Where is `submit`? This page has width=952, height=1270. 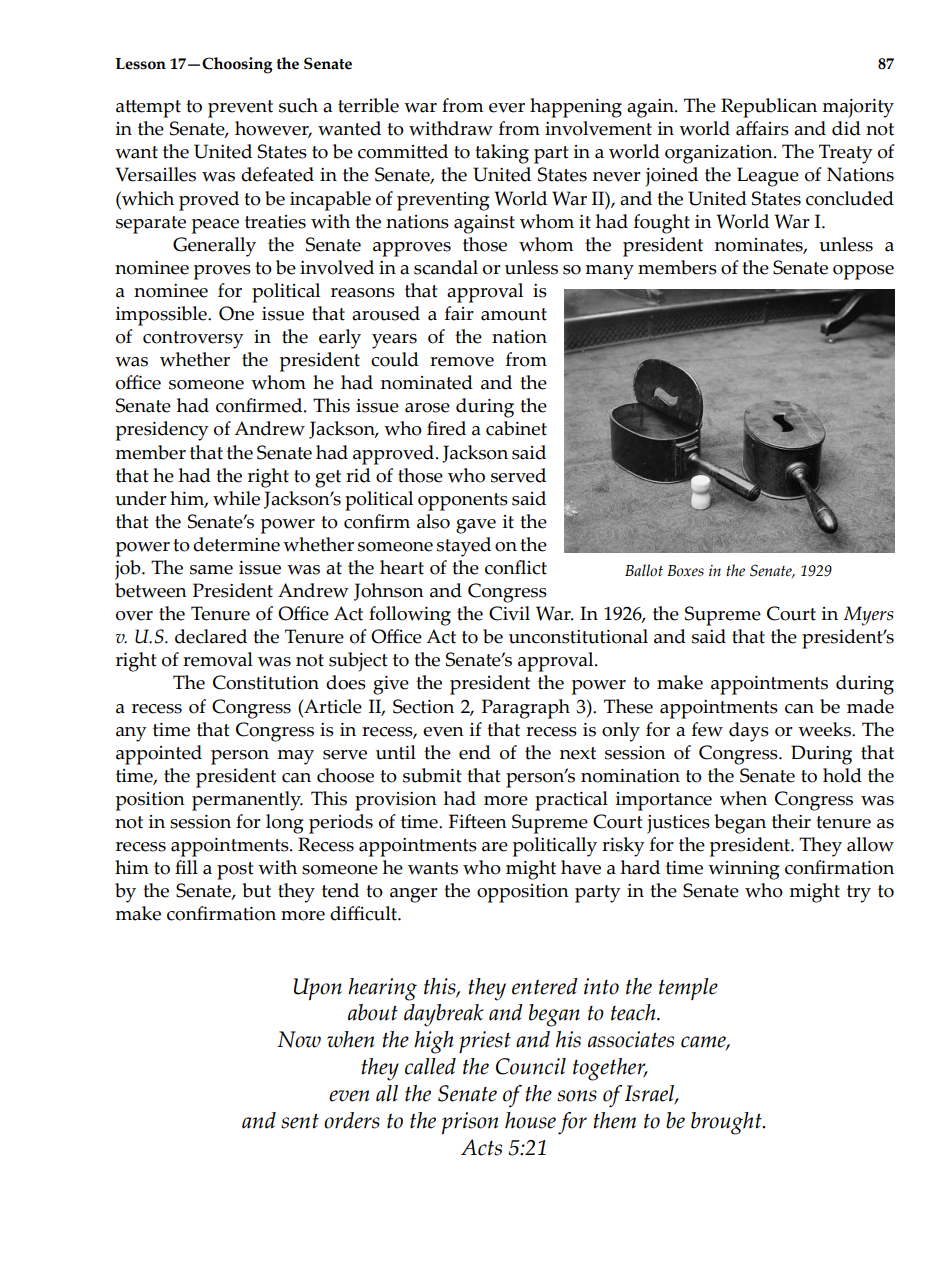 submit is located at coordinates (432, 775).
